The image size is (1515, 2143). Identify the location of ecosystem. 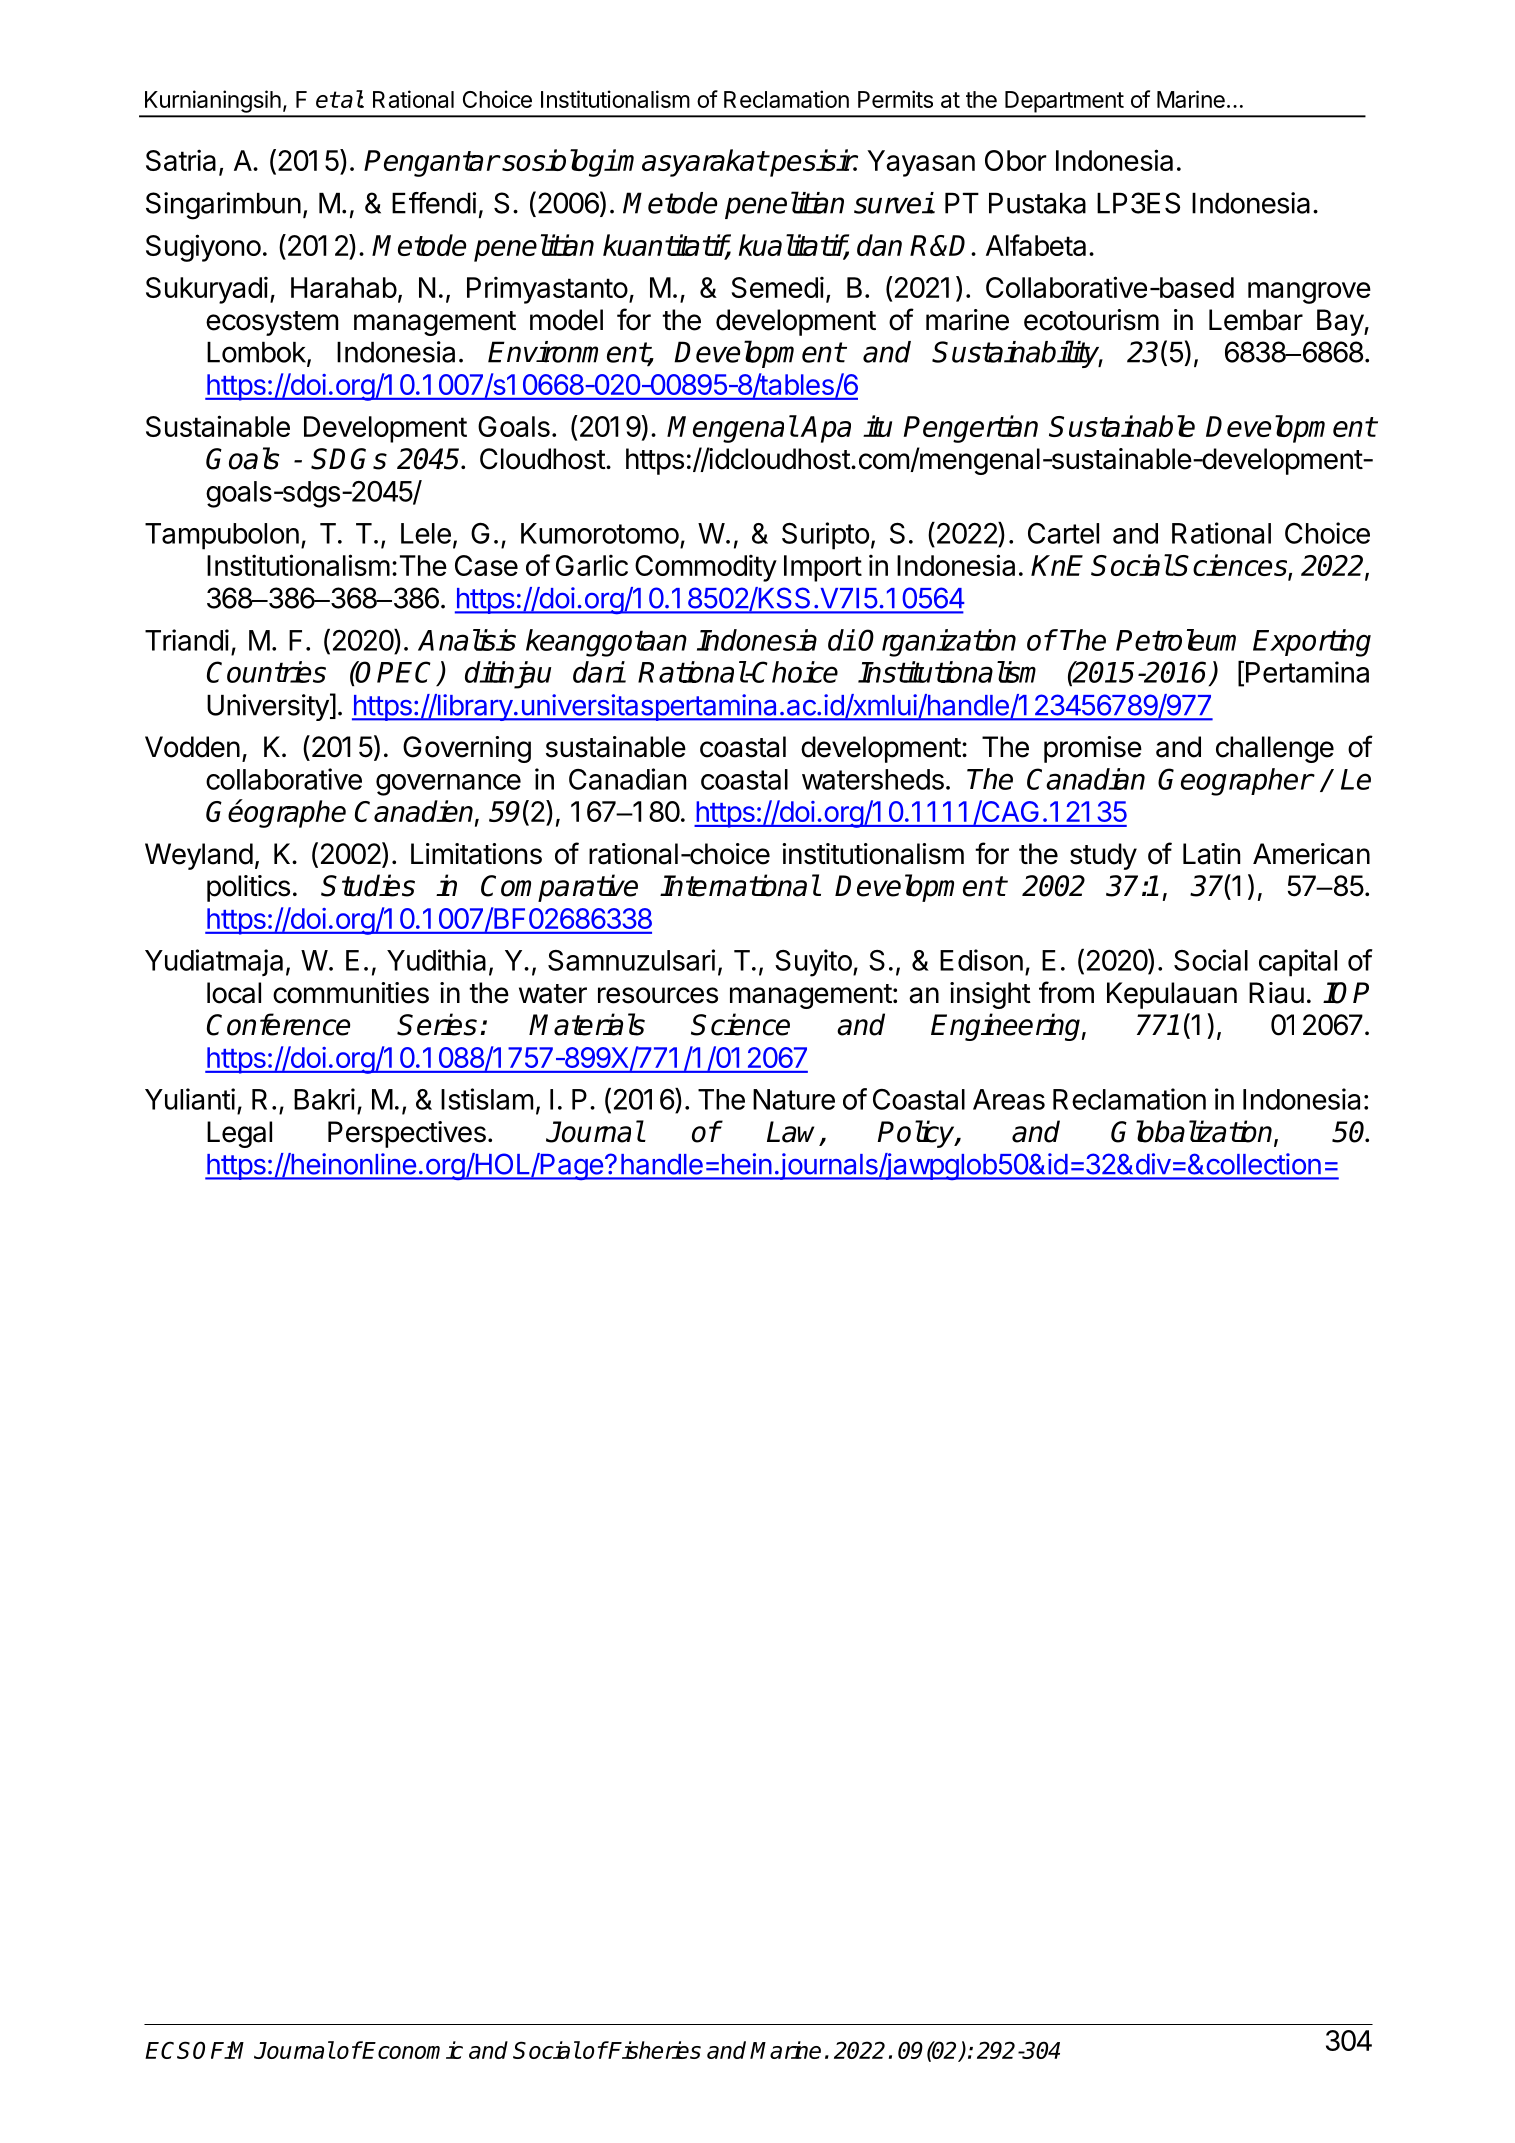
(272, 323).
